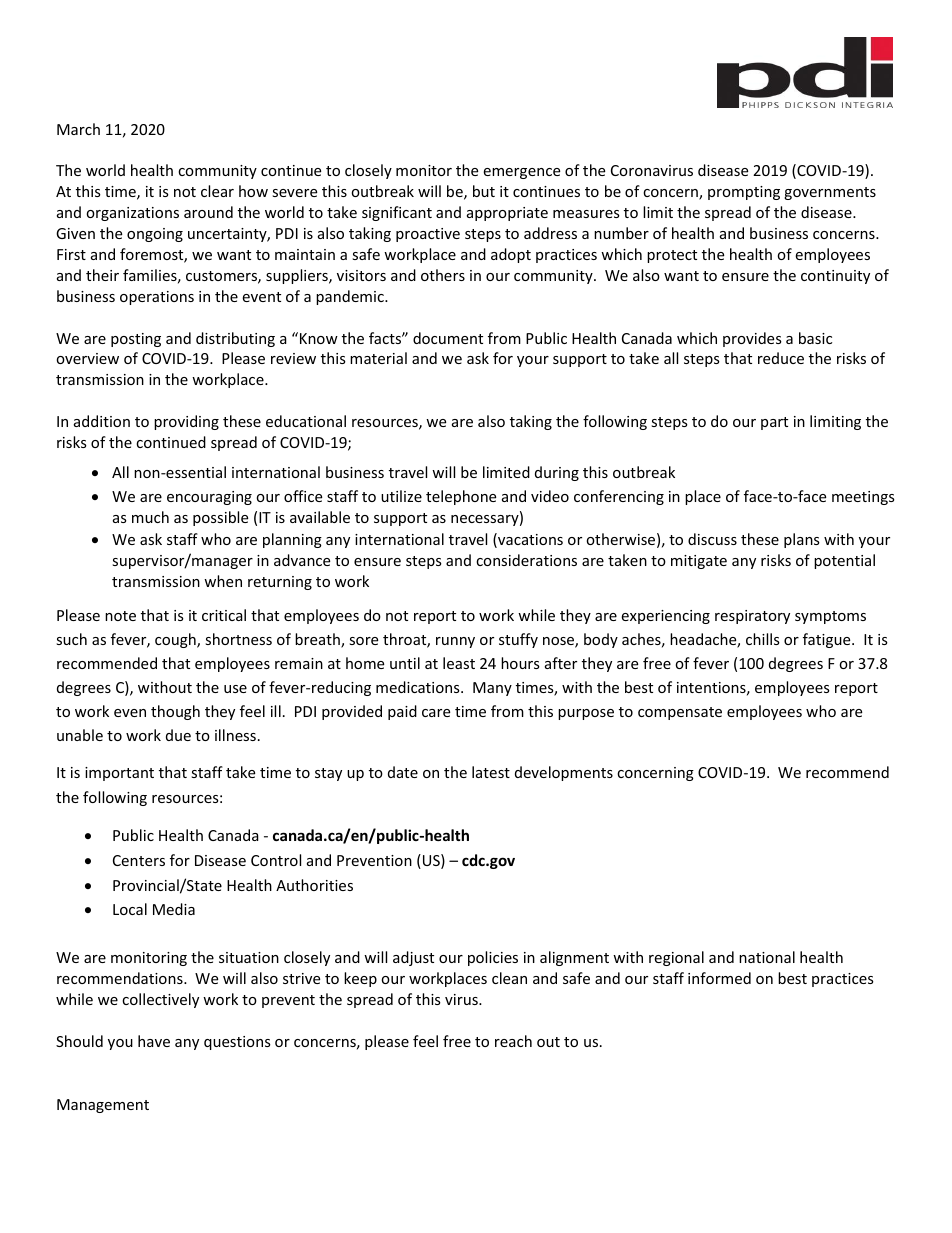  What do you see at coordinates (217, 191) in the screenshot?
I see `clear` at bounding box center [217, 191].
